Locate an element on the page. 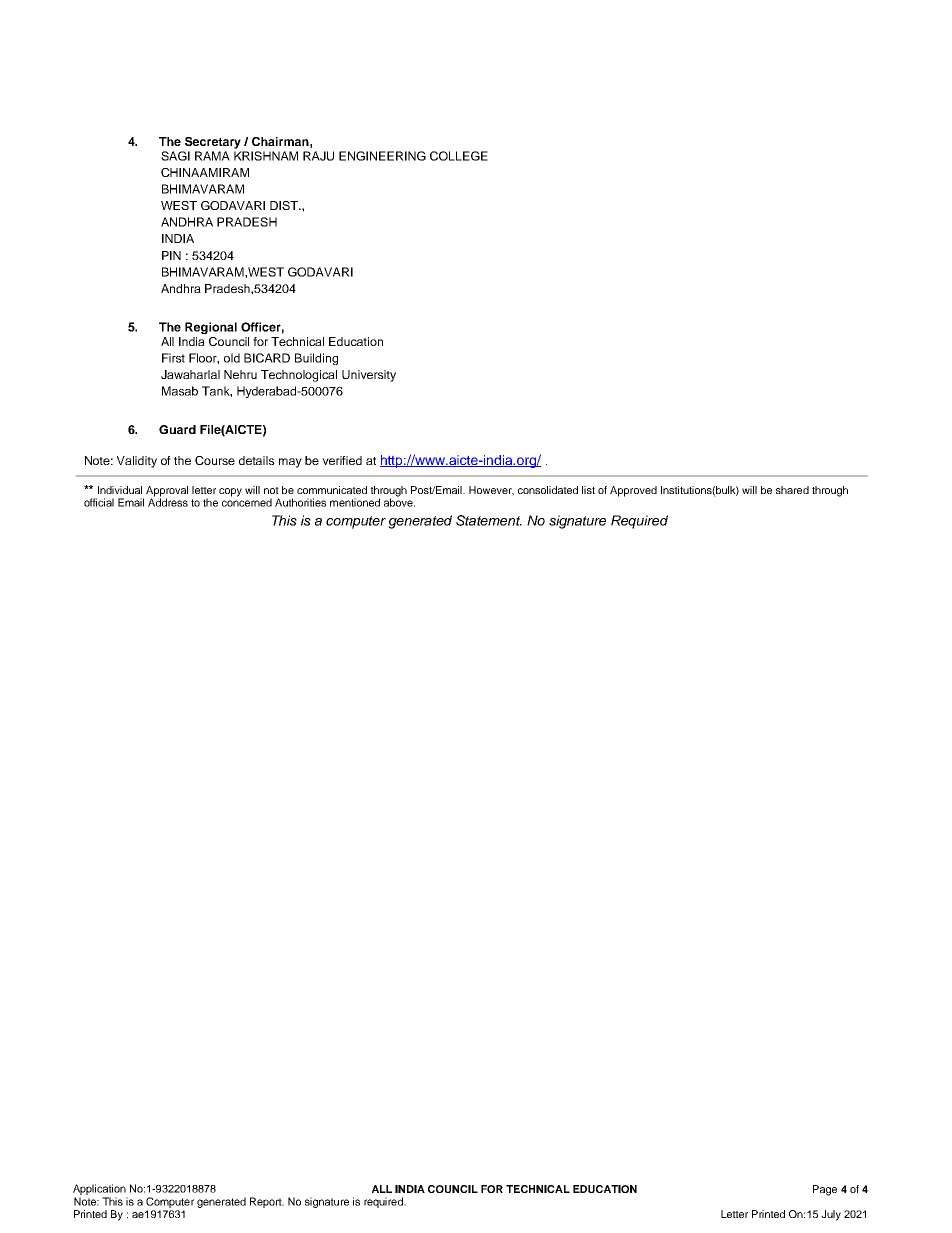 This image has width=952, height=1233. Page is located at coordinates (825, 1190).
